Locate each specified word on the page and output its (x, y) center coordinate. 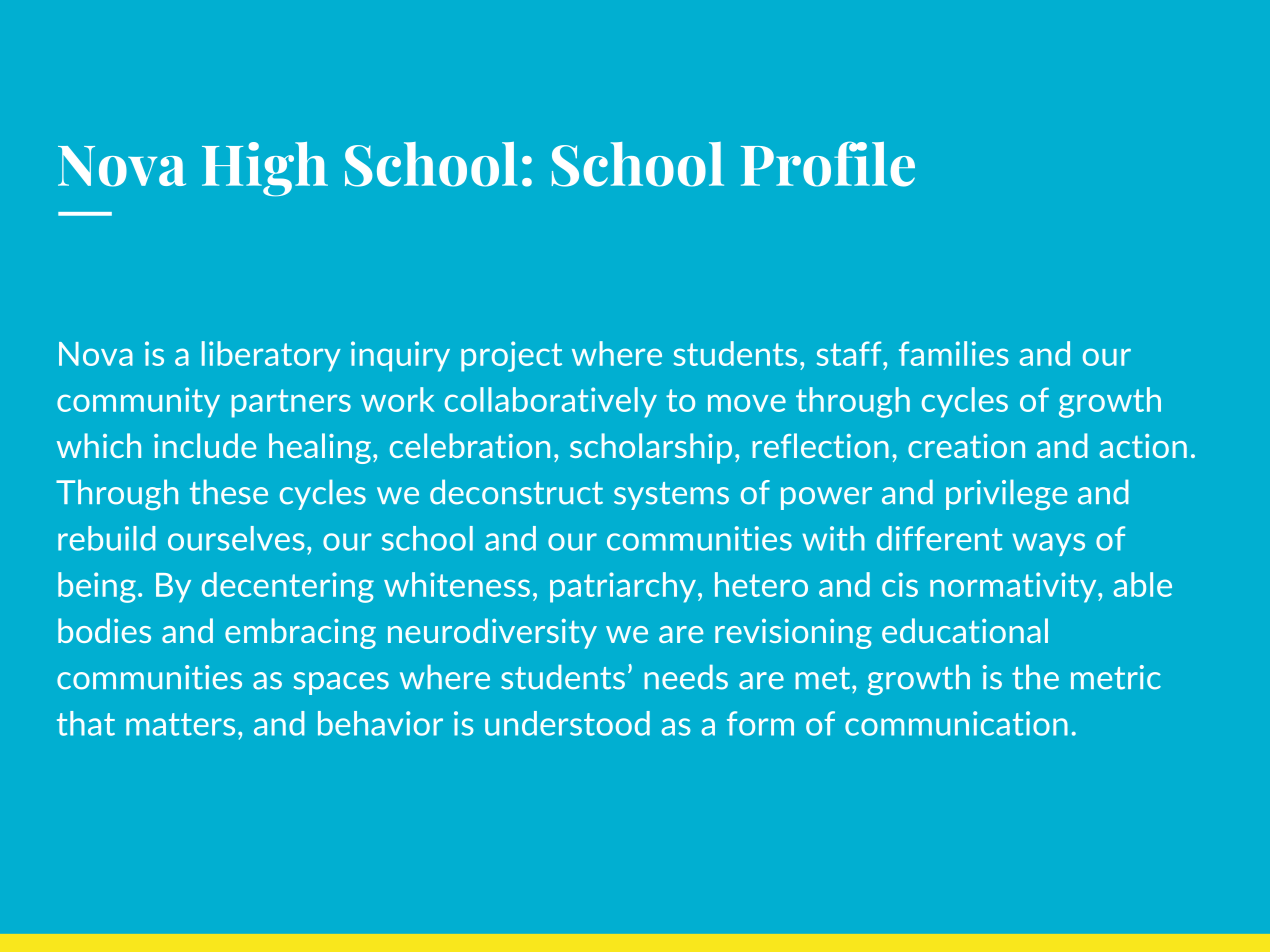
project (511, 356)
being (97, 587)
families (954, 353)
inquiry (400, 356)
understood (567, 723)
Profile (828, 164)
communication (956, 723)
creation (966, 446)
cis (900, 584)
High (265, 169)
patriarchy (624, 587)
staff (850, 353)
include (205, 445)
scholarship (651, 448)
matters (180, 724)
